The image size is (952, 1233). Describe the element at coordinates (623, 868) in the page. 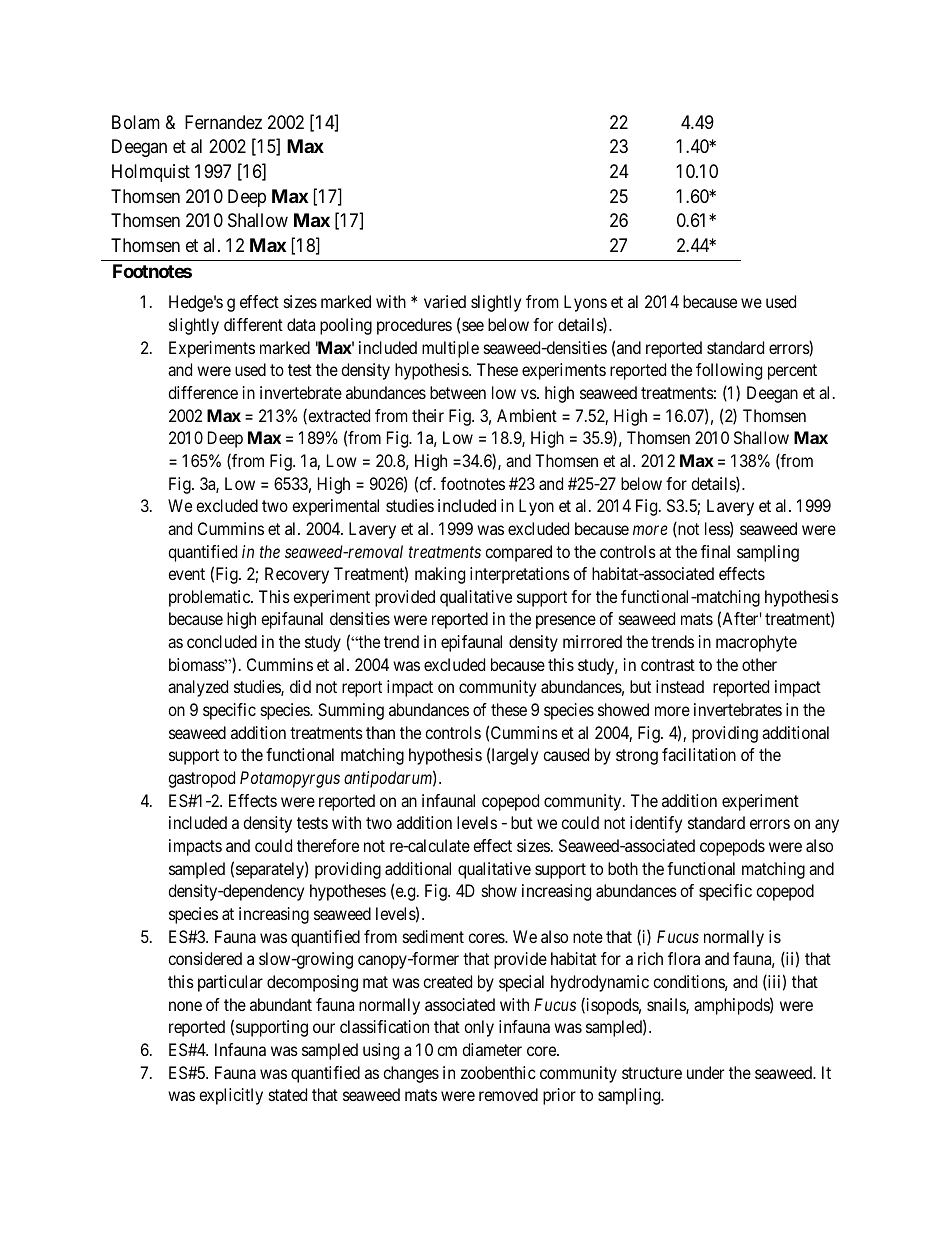

I see `both` at that location.
